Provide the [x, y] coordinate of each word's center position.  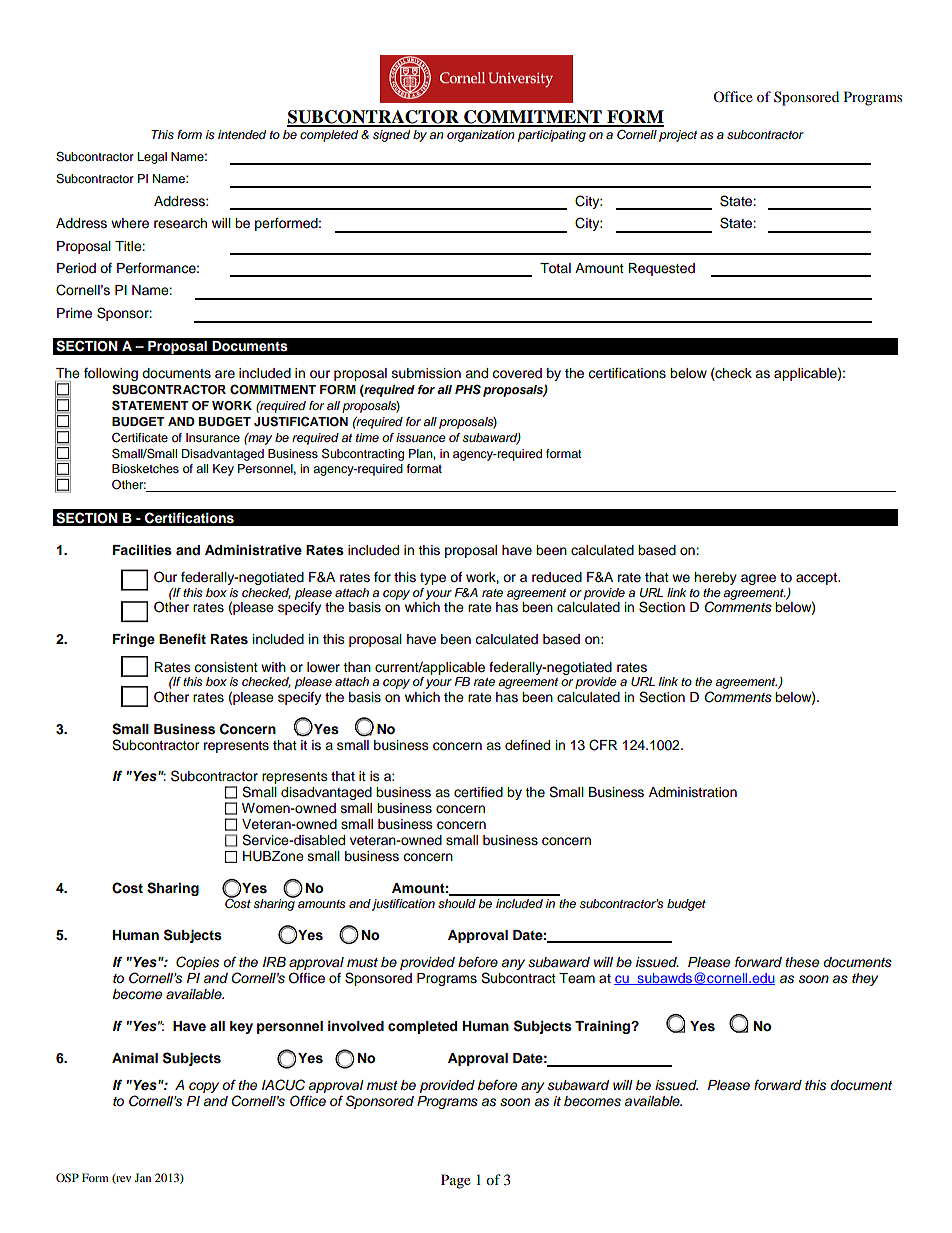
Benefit [182, 639]
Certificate [140, 437]
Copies [197, 963]
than [357, 667]
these [802, 962]
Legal [152, 158]
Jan [143, 1177]
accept [818, 579]
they [865, 979]
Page [456, 1181]
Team [577, 978]
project [678, 136]
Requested [661, 269]
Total [555, 268]
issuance [421, 437]
